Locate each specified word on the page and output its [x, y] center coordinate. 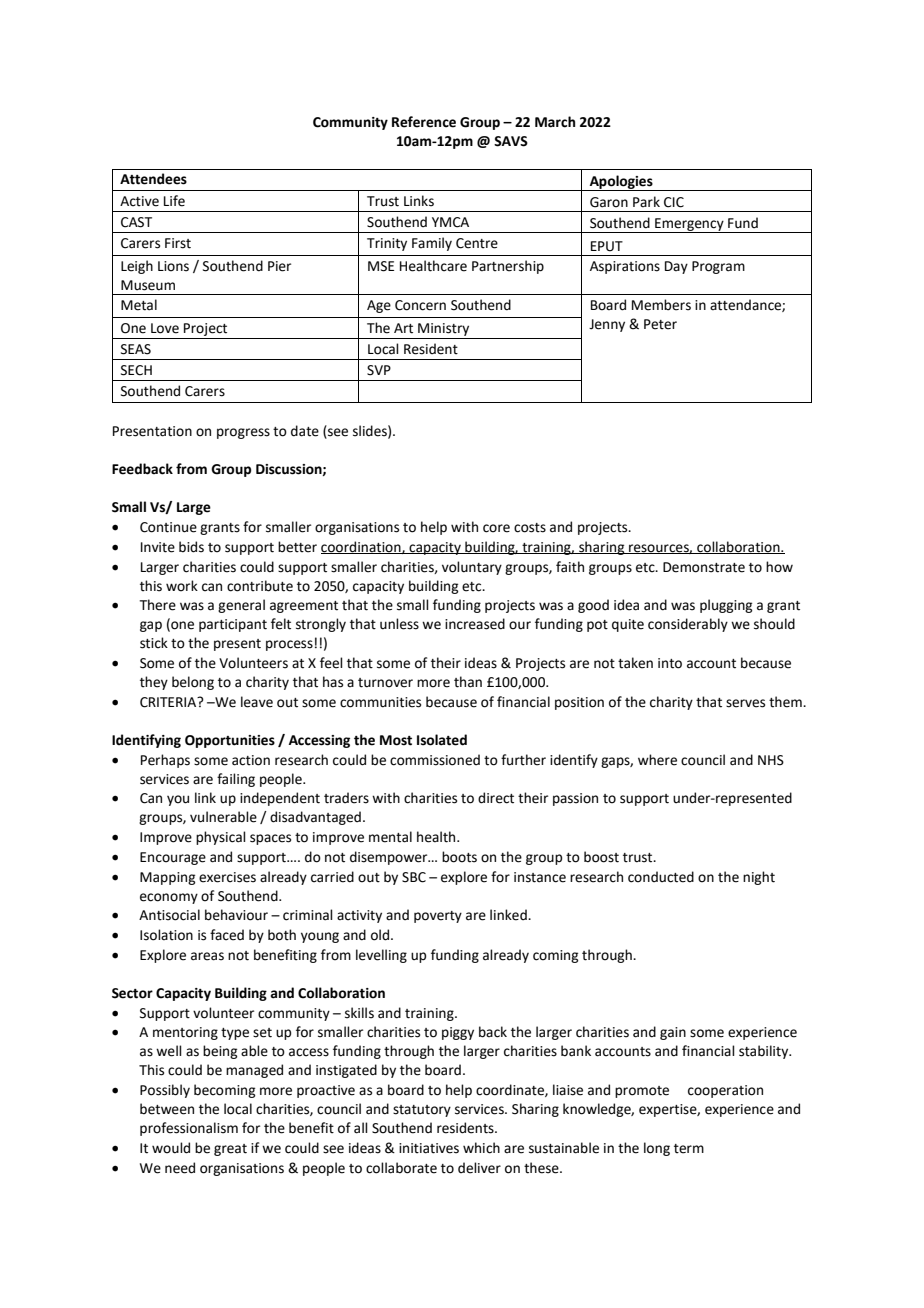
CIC [674, 202]
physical [221, 838]
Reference [424, 122]
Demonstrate [704, 567]
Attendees [153, 179]
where [657, 760]
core [496, 528]
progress [243, 433]
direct [496, 798]
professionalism [189, 1129]
